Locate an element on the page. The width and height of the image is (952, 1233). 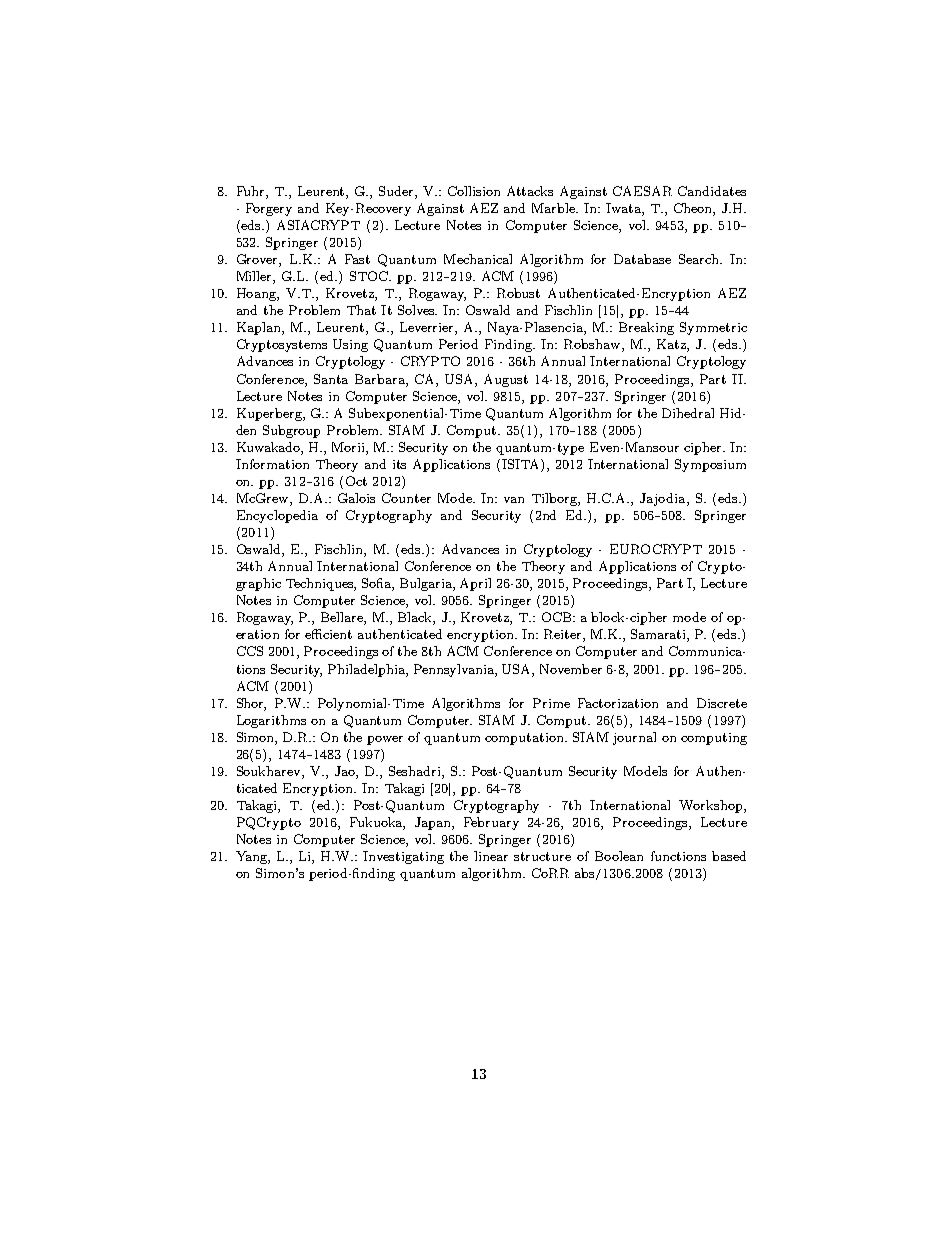
April is located at coordinates (475, 584).
